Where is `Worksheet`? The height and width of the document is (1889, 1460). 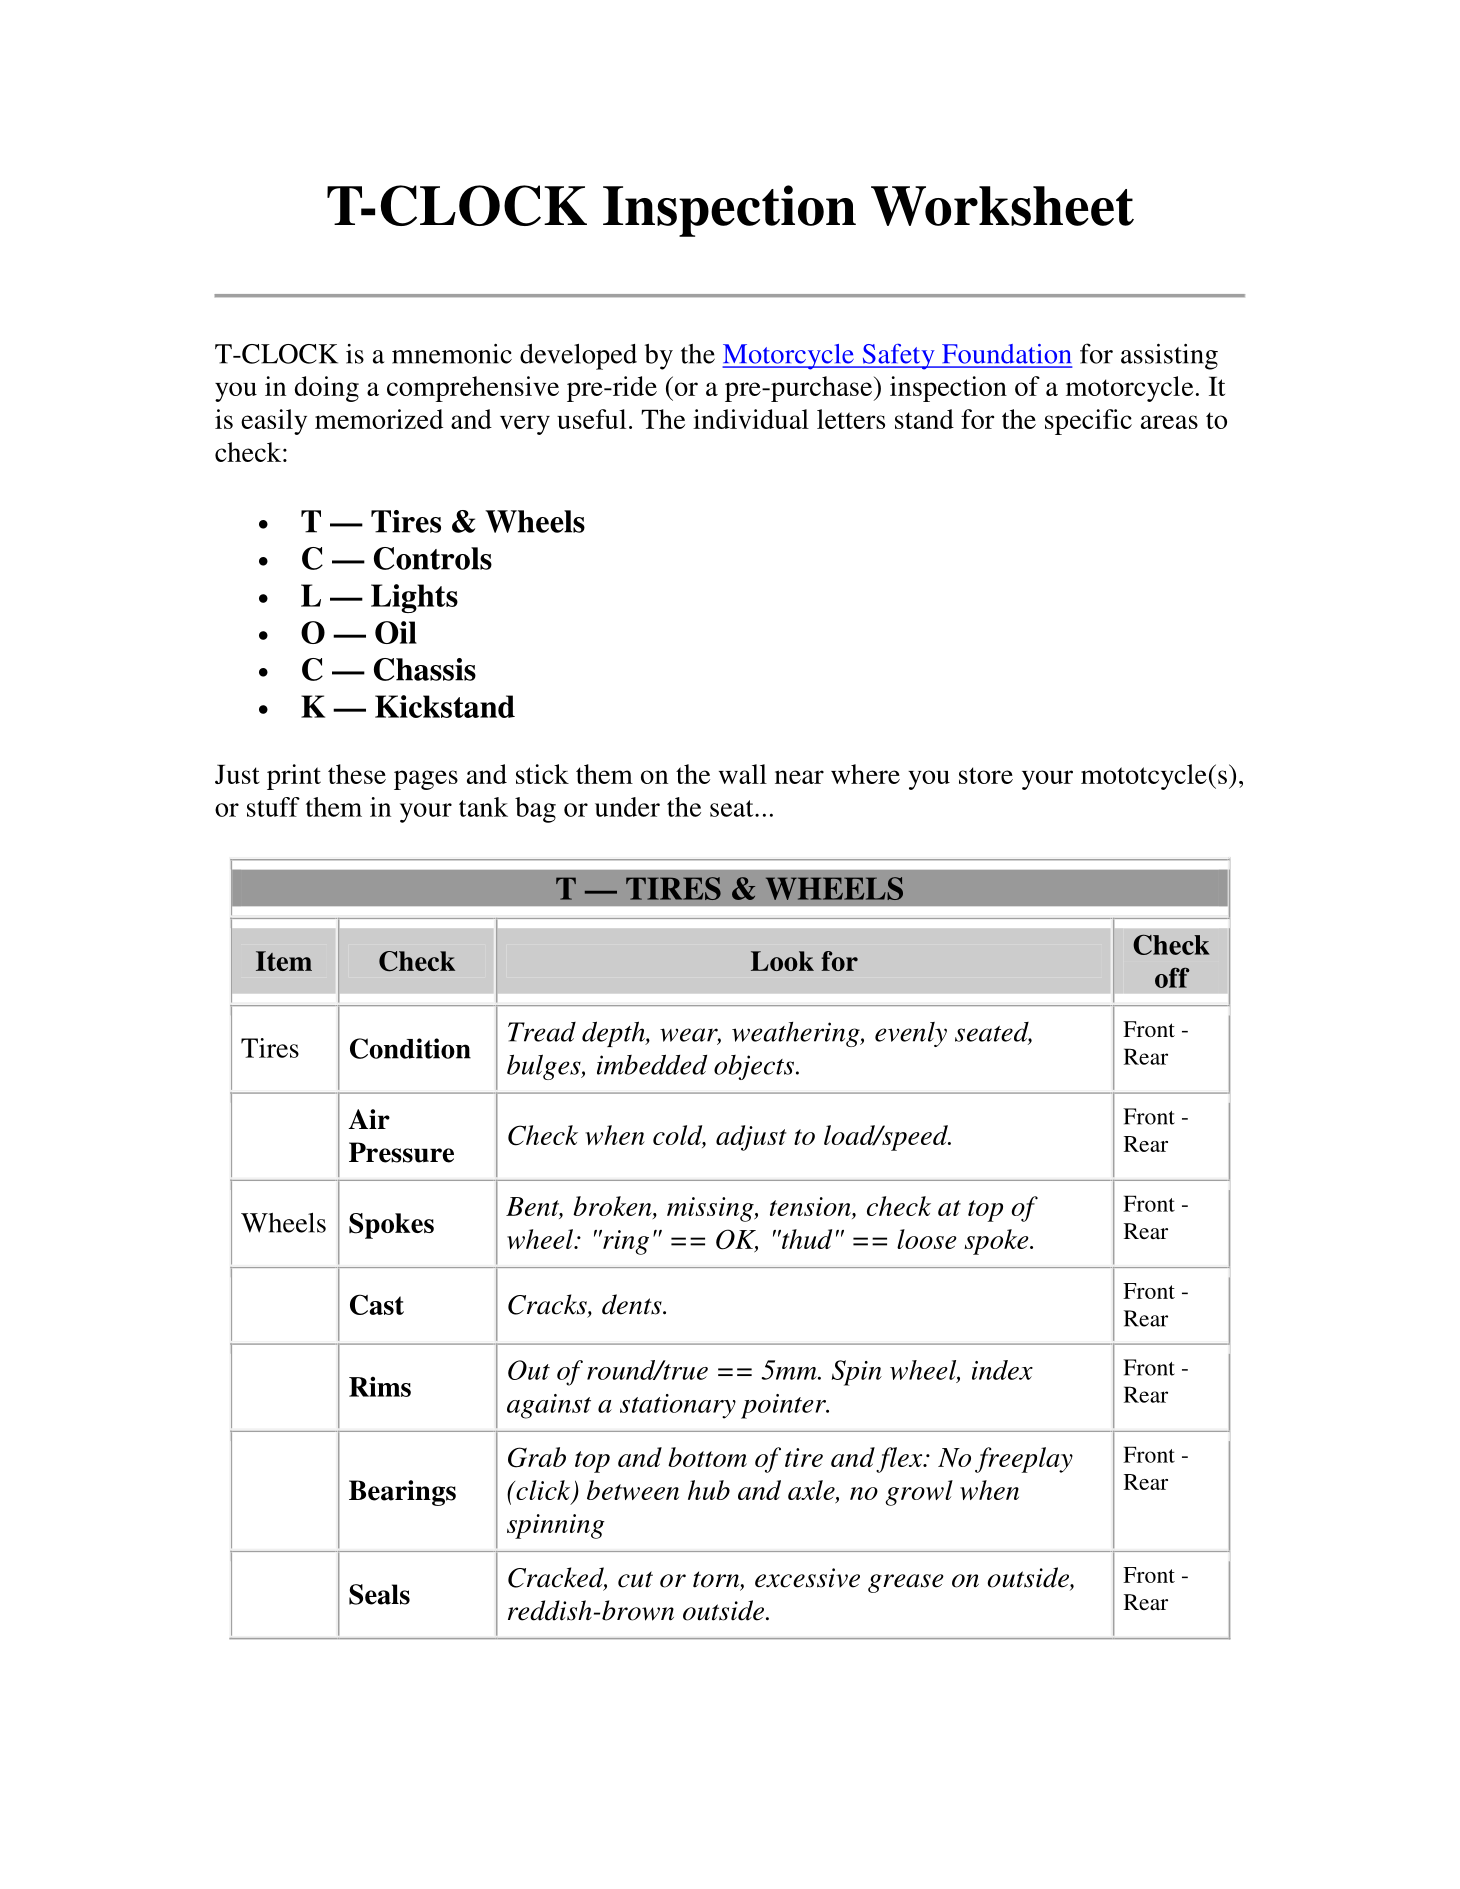 Worksheet is located at coordinates (1002, 206).
